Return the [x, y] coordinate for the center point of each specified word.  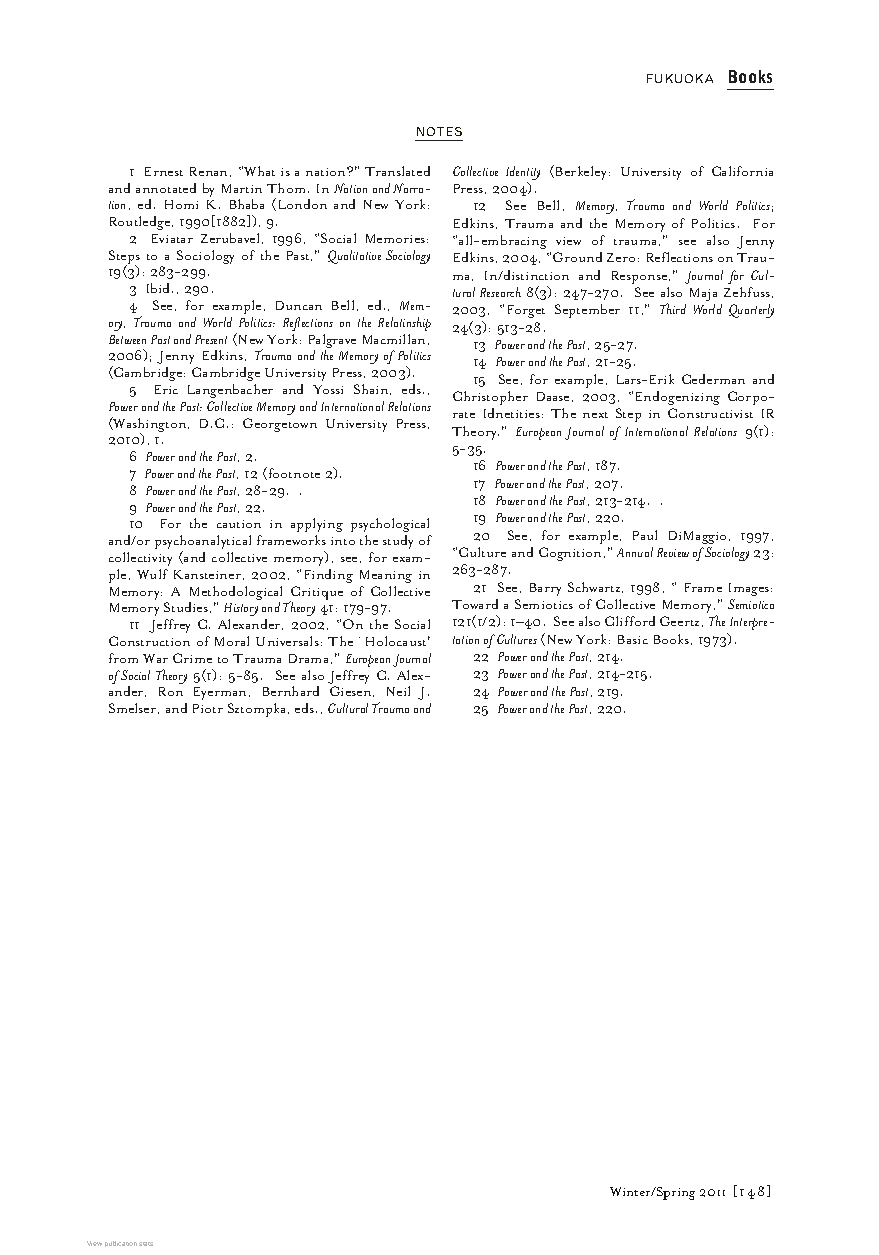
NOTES [439, 131]
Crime [192, 658]
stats [146, 1244]
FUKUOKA [680, 78]
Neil [398, 691]
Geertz [681, 621]
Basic [633, 639]
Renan [210, 172]
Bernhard [291, 691]
